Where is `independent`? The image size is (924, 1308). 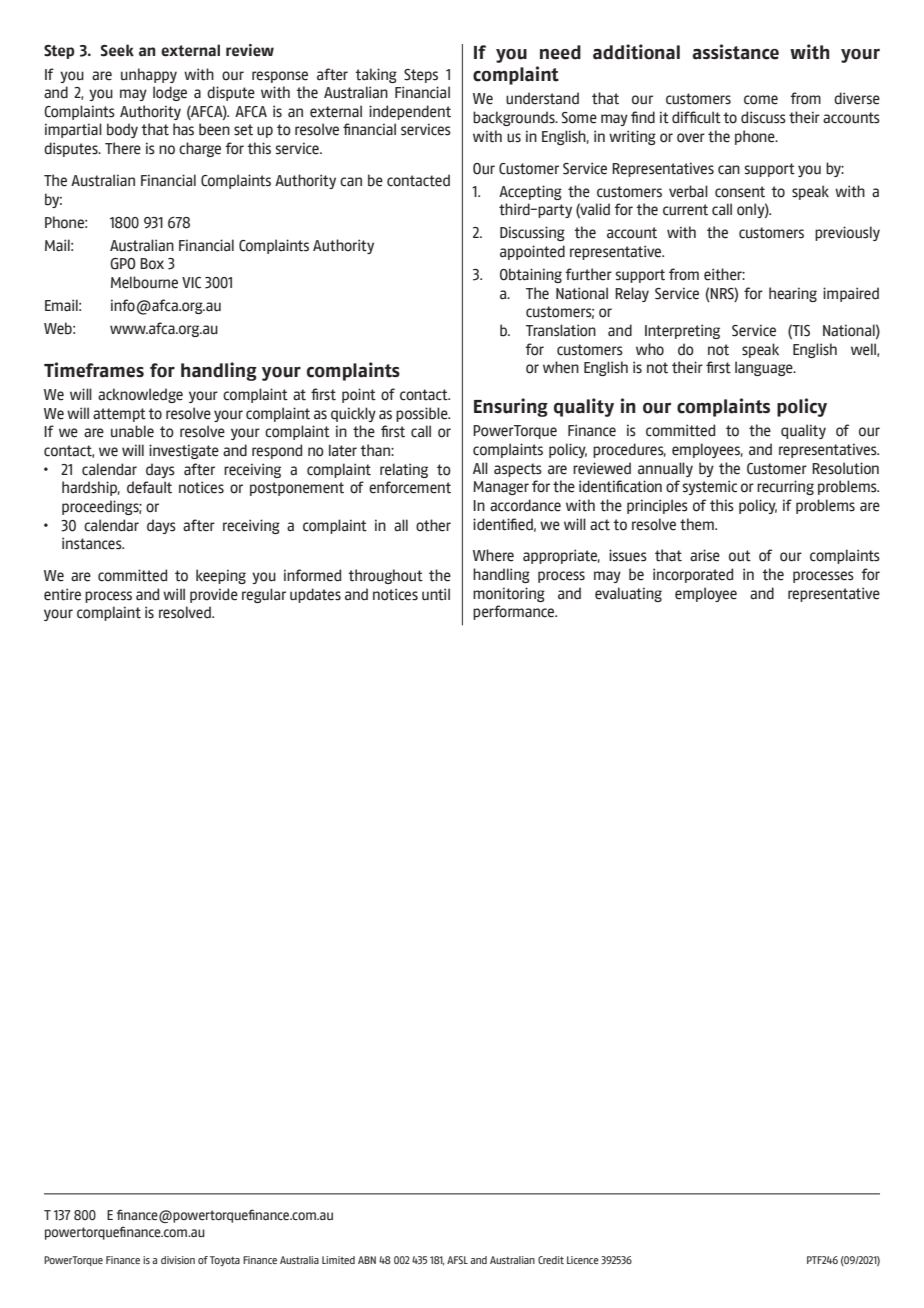
independent is located at coordinates (410, 112).
